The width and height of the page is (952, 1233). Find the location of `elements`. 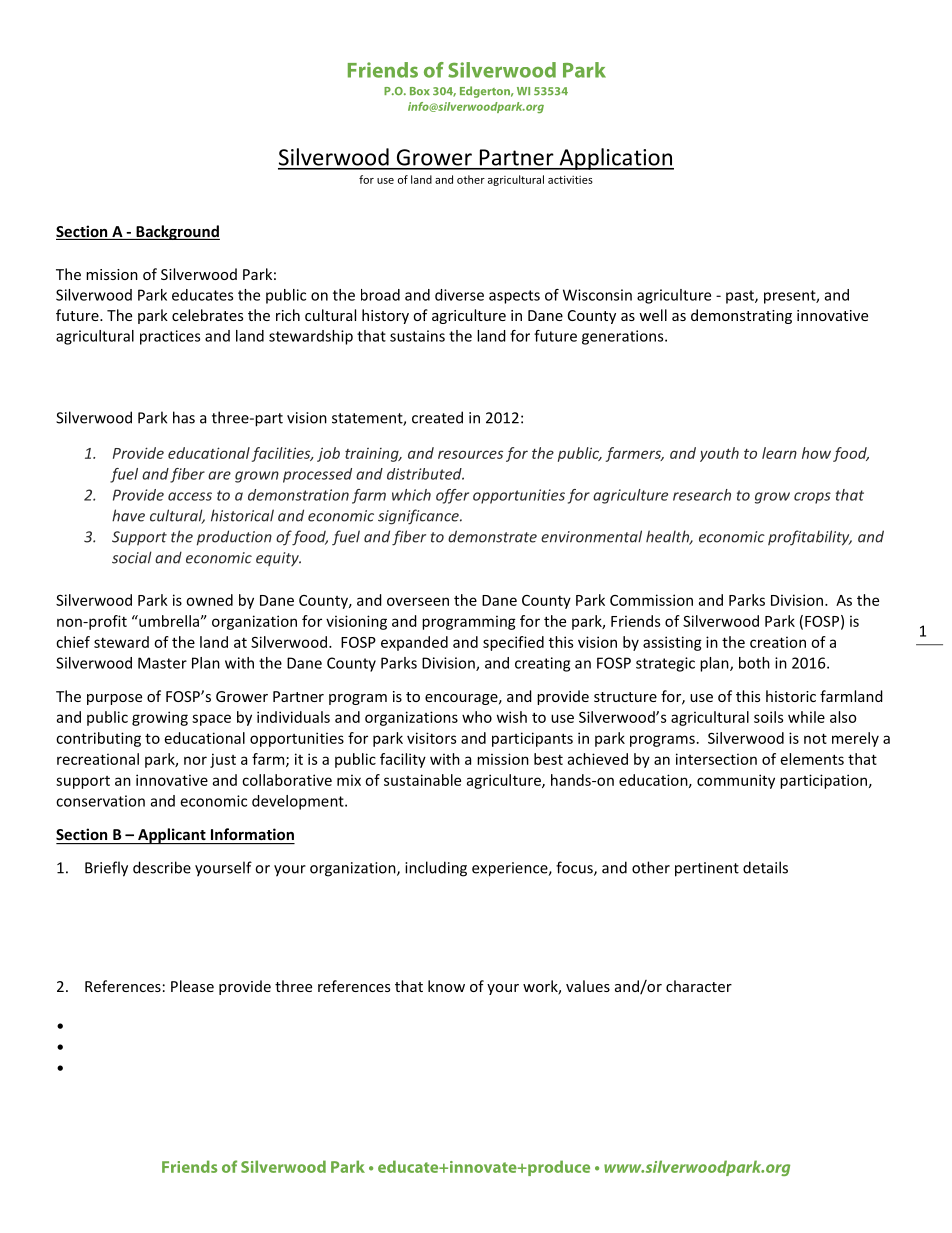

elements is located at coordinates (812, 759).
